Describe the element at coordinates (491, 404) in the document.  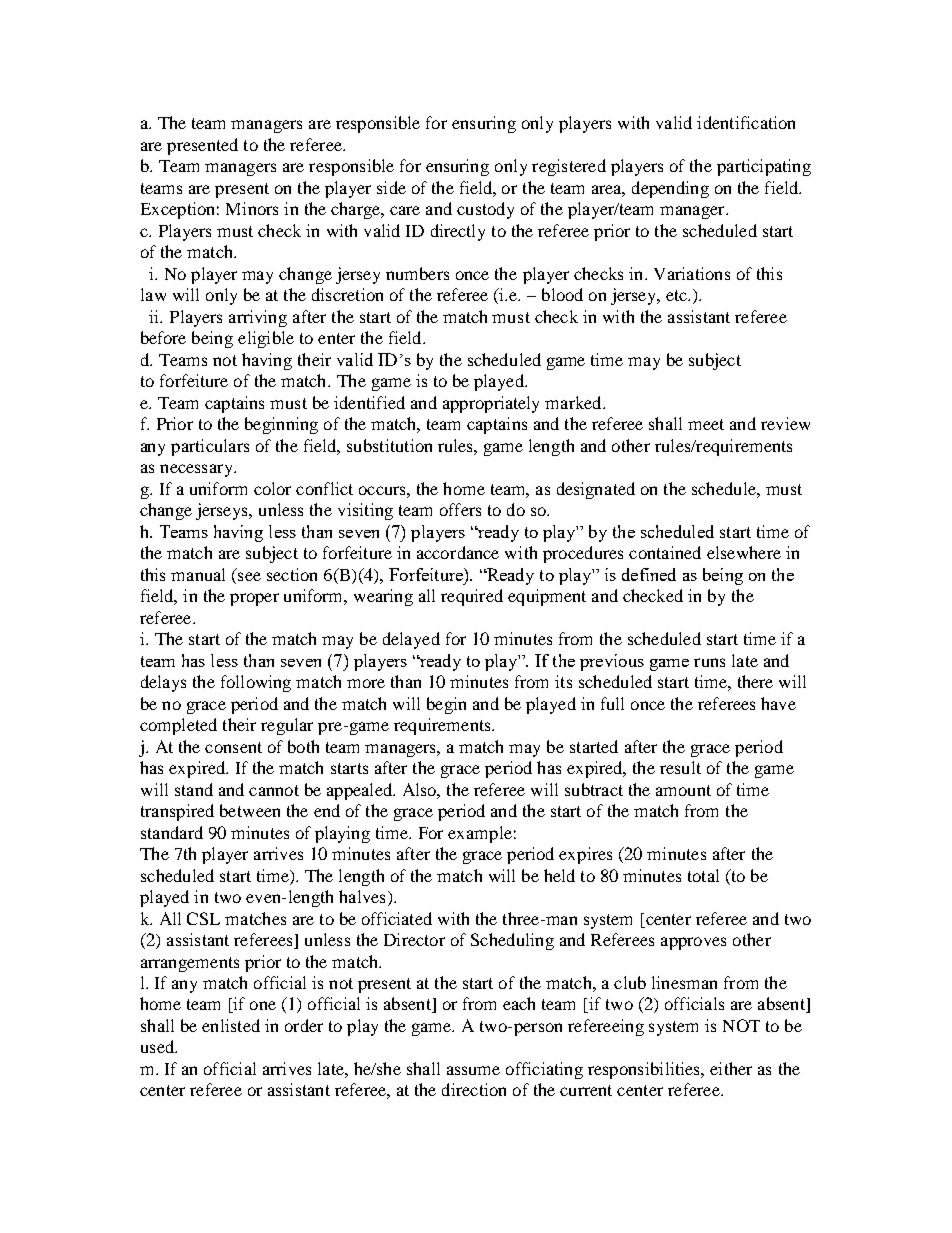
I see `appropriately` at that location.
